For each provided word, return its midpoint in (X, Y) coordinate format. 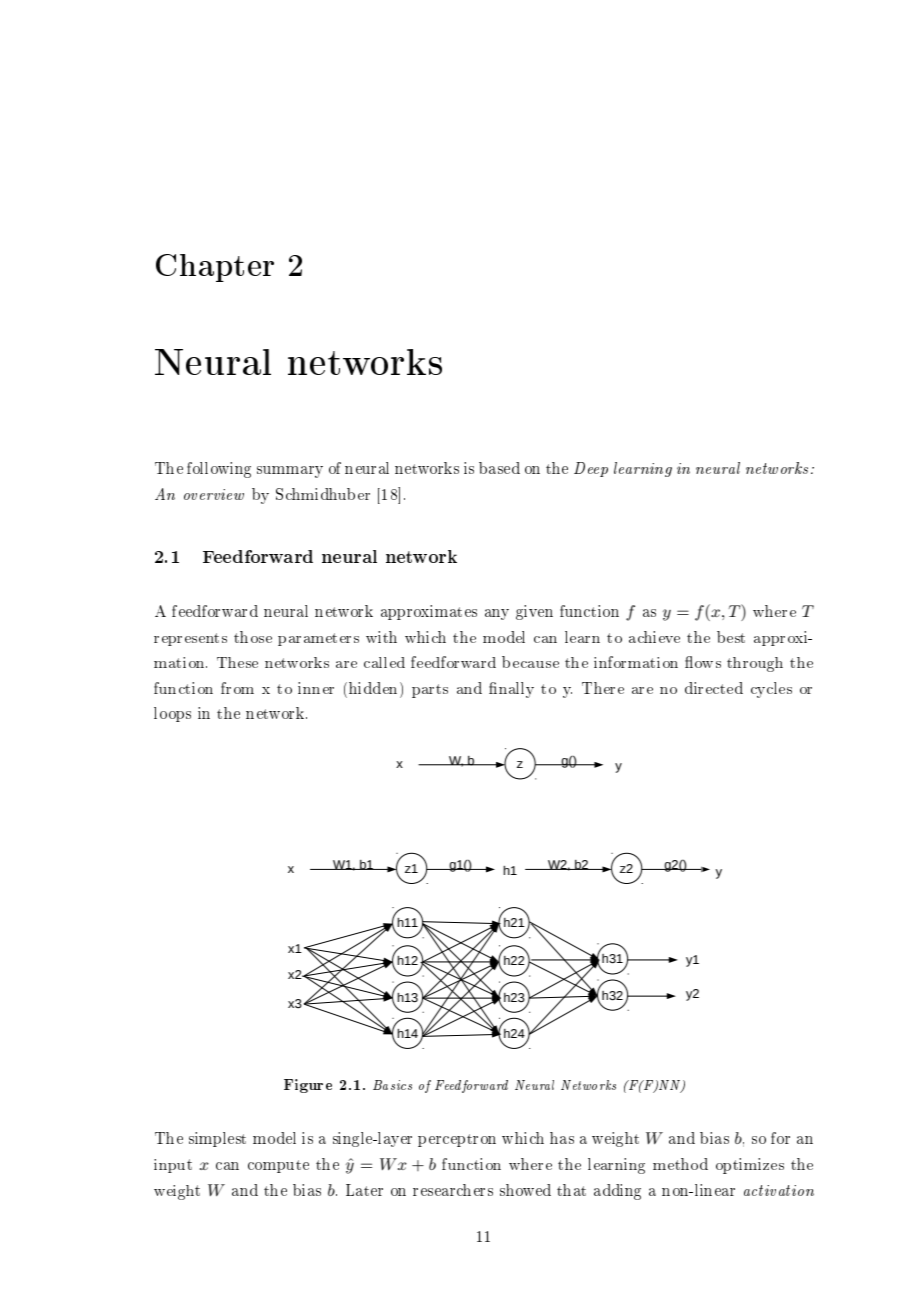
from (237, 688)
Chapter (215, 268)
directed (714, 688)
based (499, 468)
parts (430, 691)
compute (278, 1166)
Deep (591, 469)
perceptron (457, 1140)
